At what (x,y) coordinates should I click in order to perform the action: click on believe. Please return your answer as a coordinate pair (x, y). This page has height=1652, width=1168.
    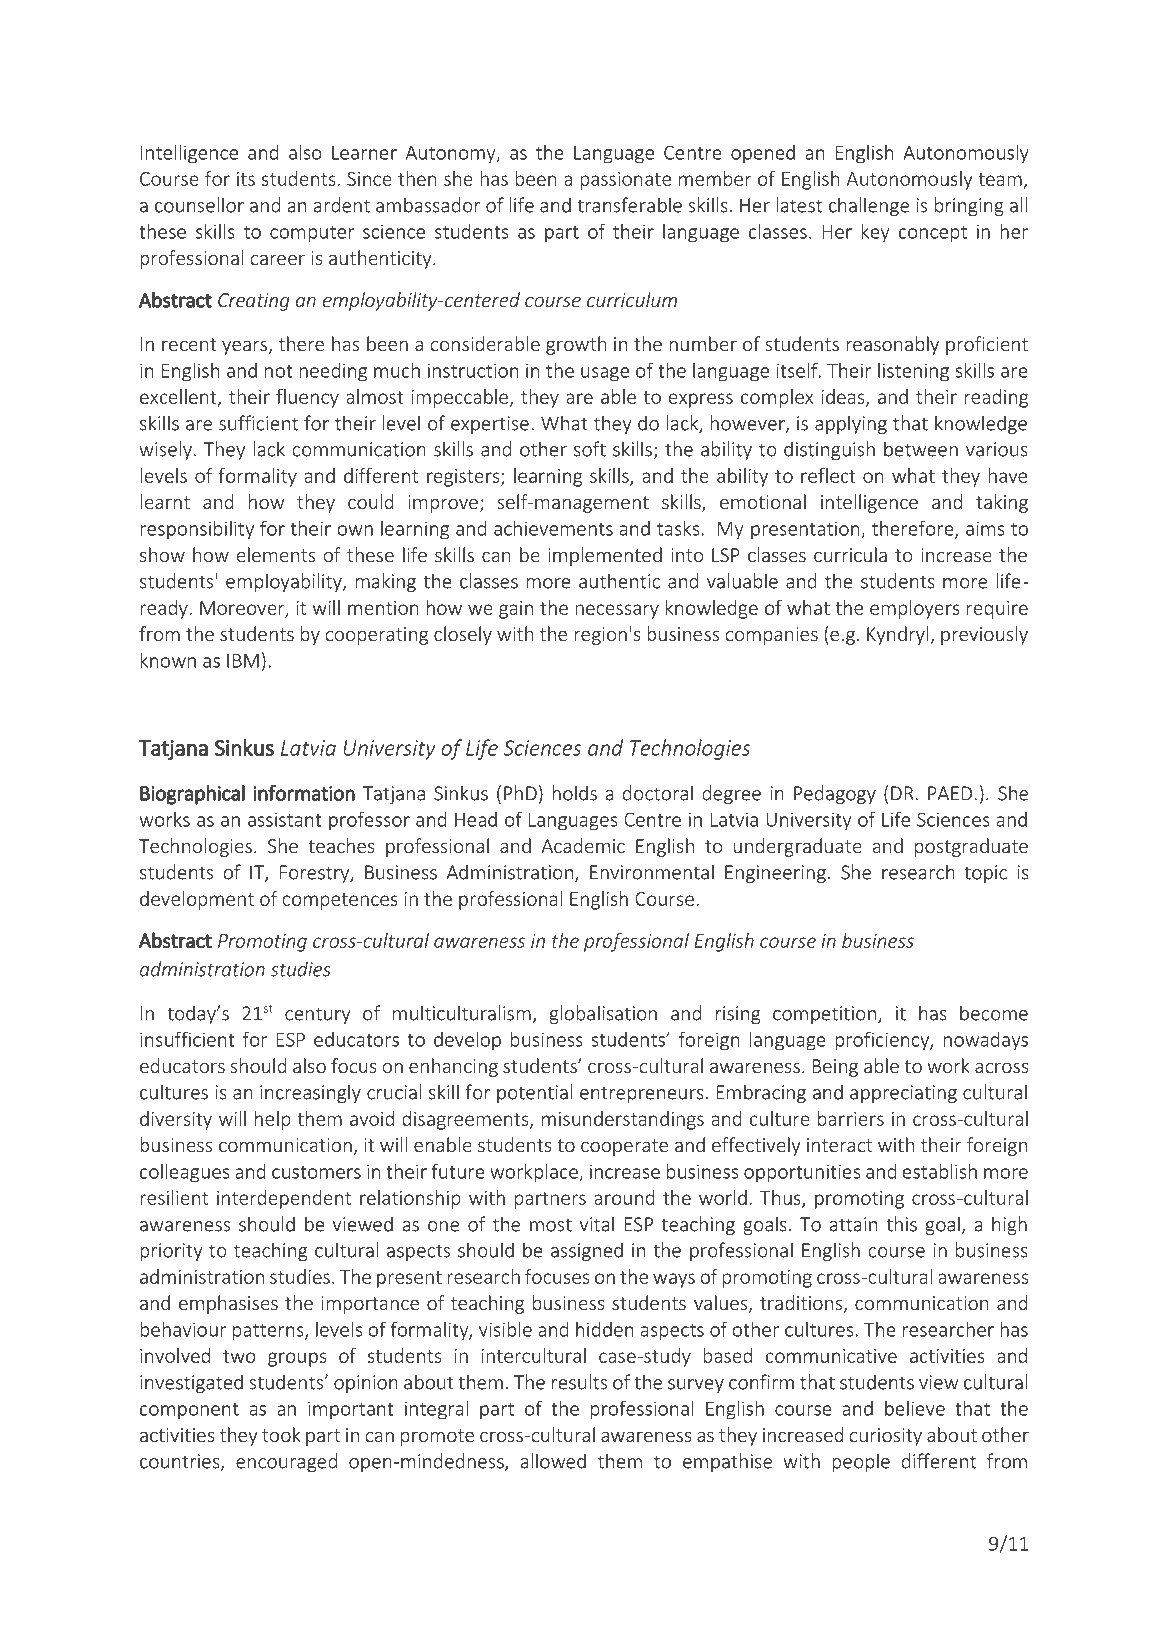
    Looking at the image, I should click on (915, 1408).
